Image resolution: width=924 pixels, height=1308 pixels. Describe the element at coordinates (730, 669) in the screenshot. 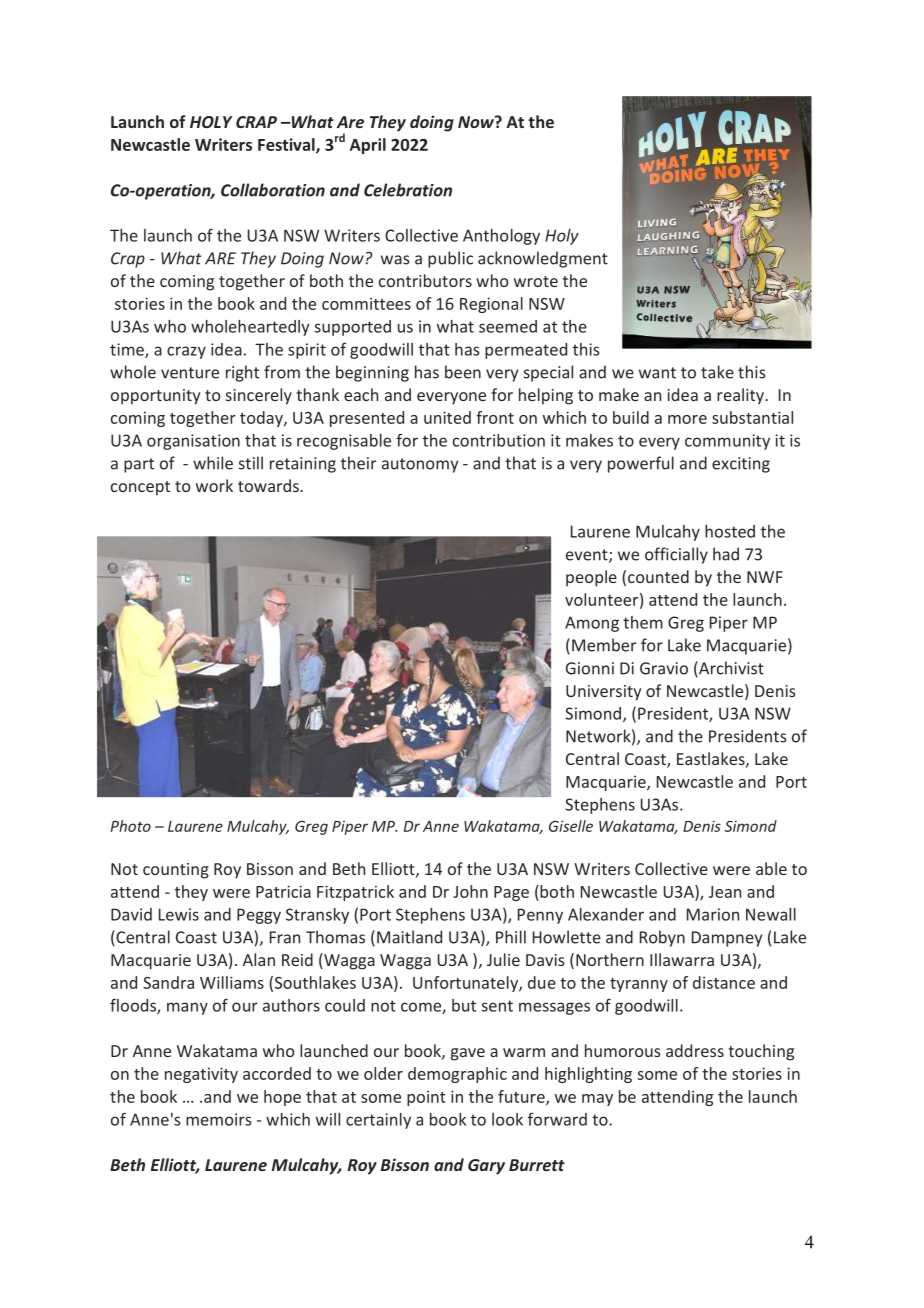

I see `Archivist` at that location.
